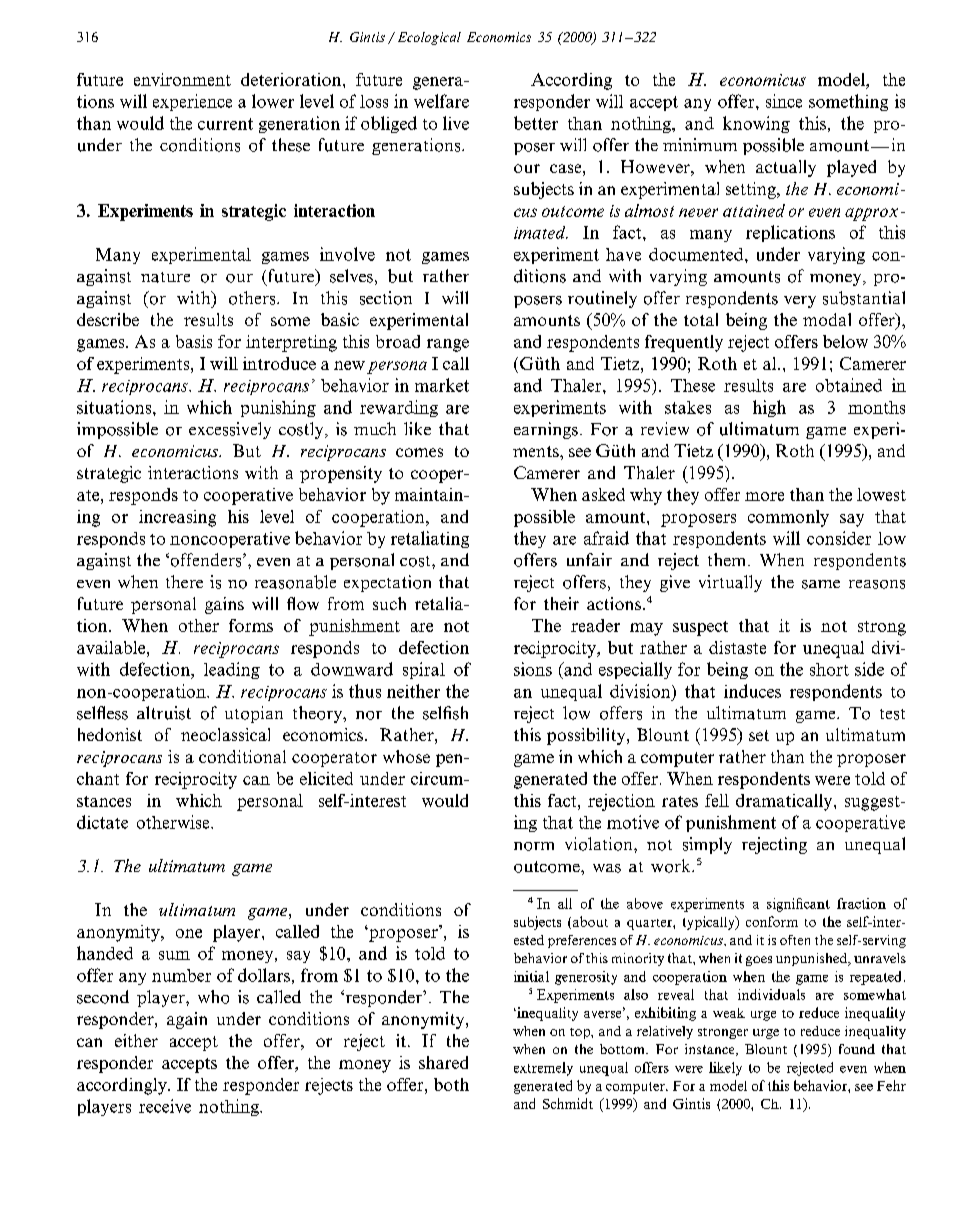  What do you see at coordinates (784, 101) in the screenshot?
I see `since` at bounding box center [784, 101].
